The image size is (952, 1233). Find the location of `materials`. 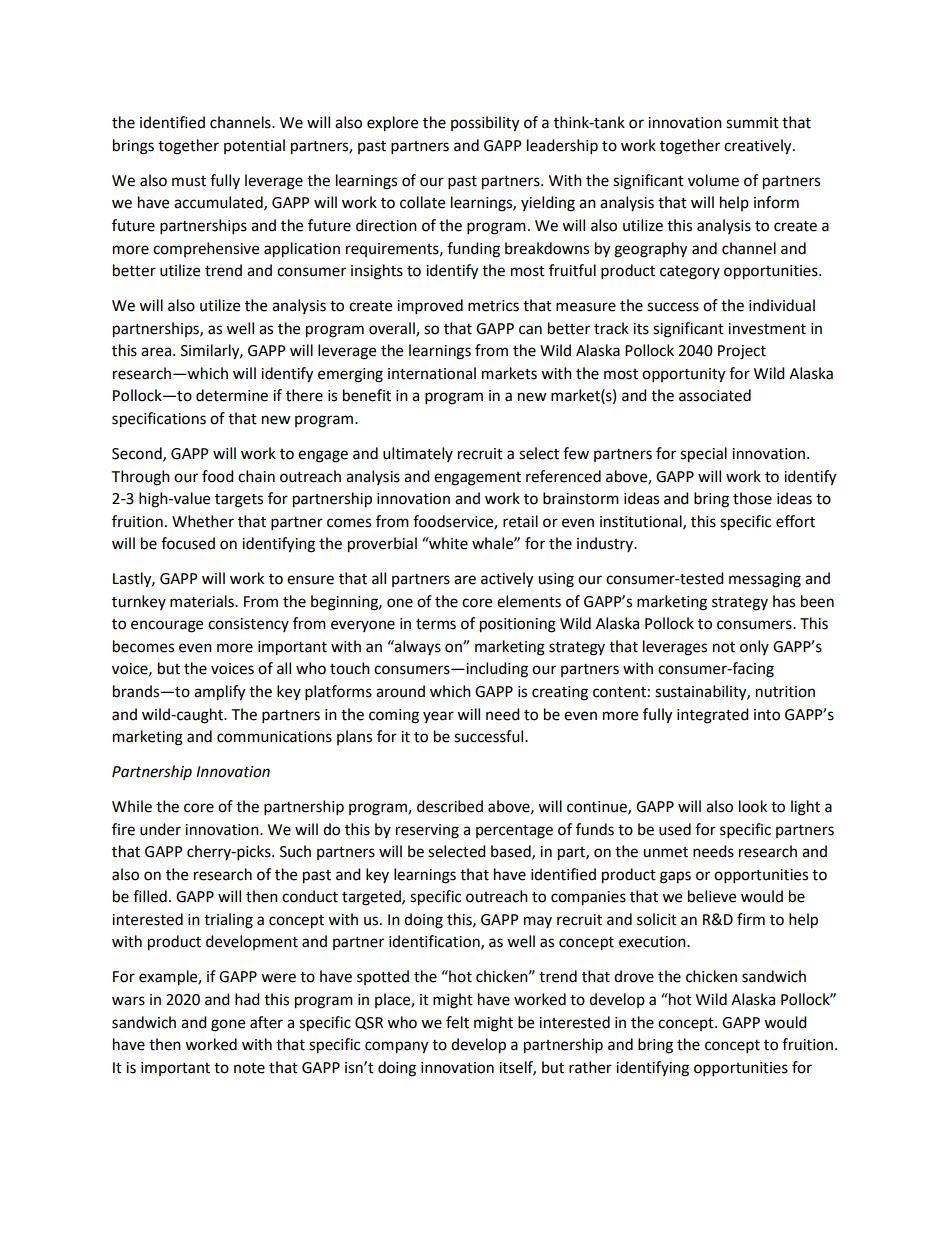

materials is located at coordinates (203, 601).
